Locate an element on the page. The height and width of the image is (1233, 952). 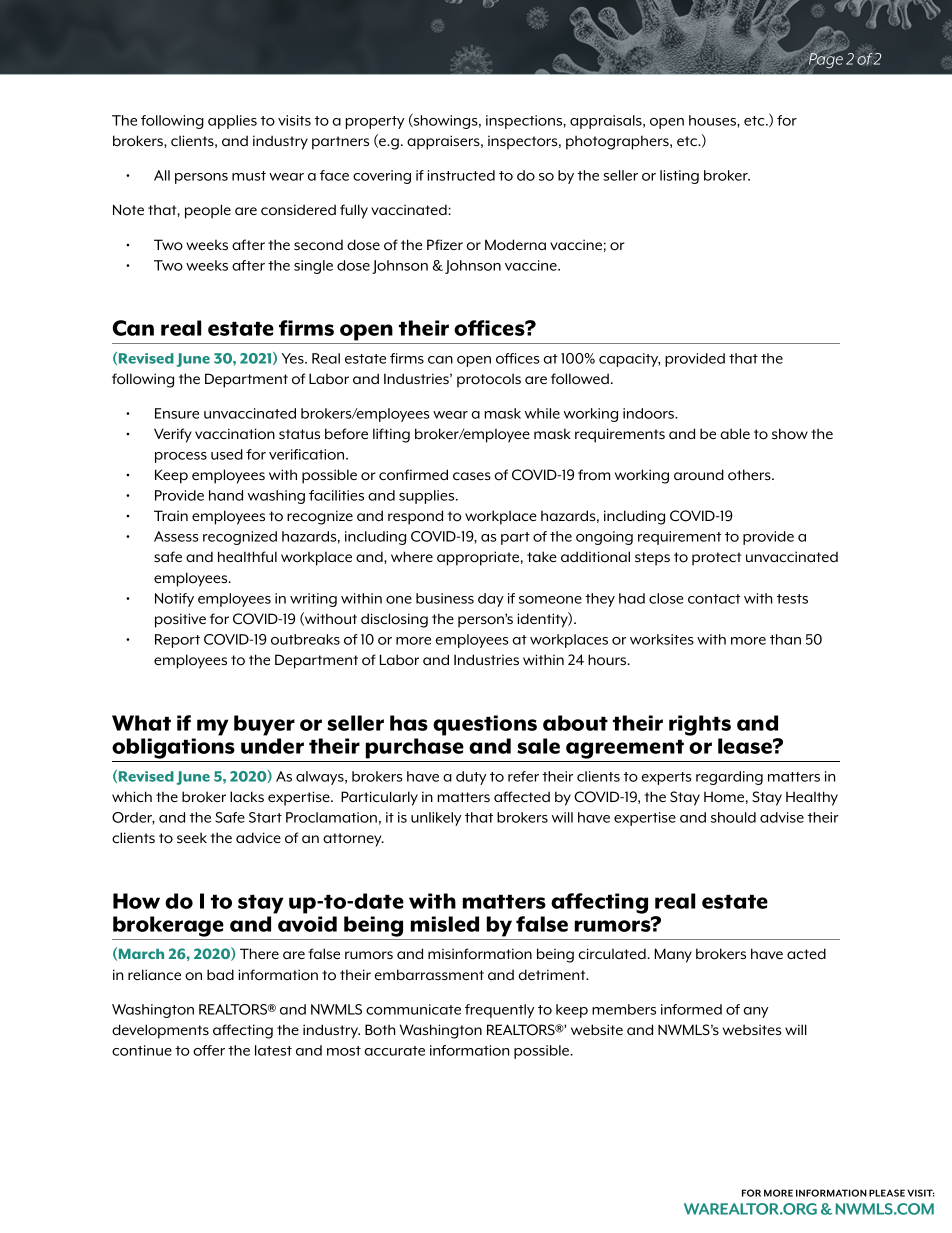
Page is located at coordinates (826, 59).
